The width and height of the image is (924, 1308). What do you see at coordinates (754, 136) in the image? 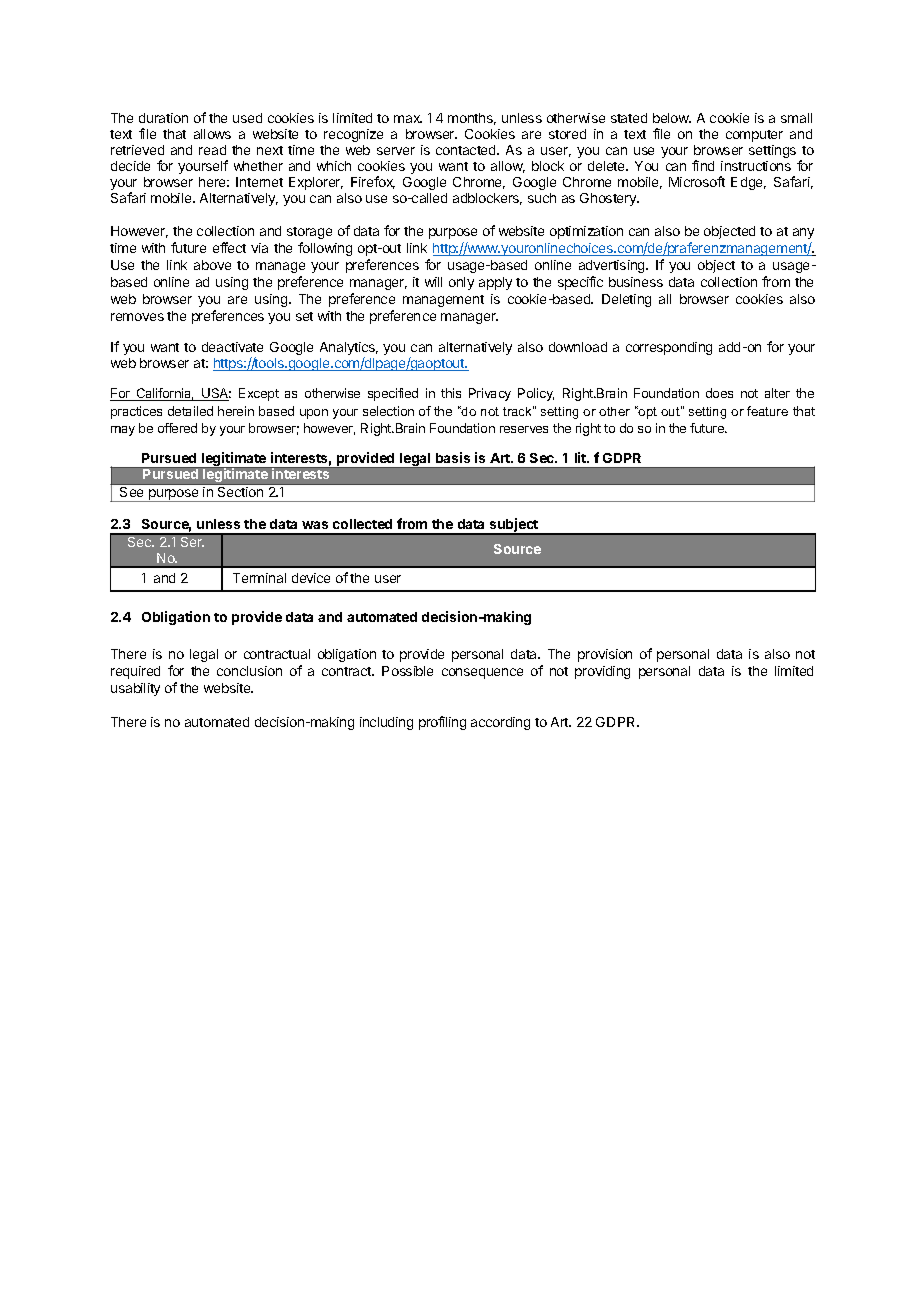
I see `computer` at bounding box center [754, 136].
